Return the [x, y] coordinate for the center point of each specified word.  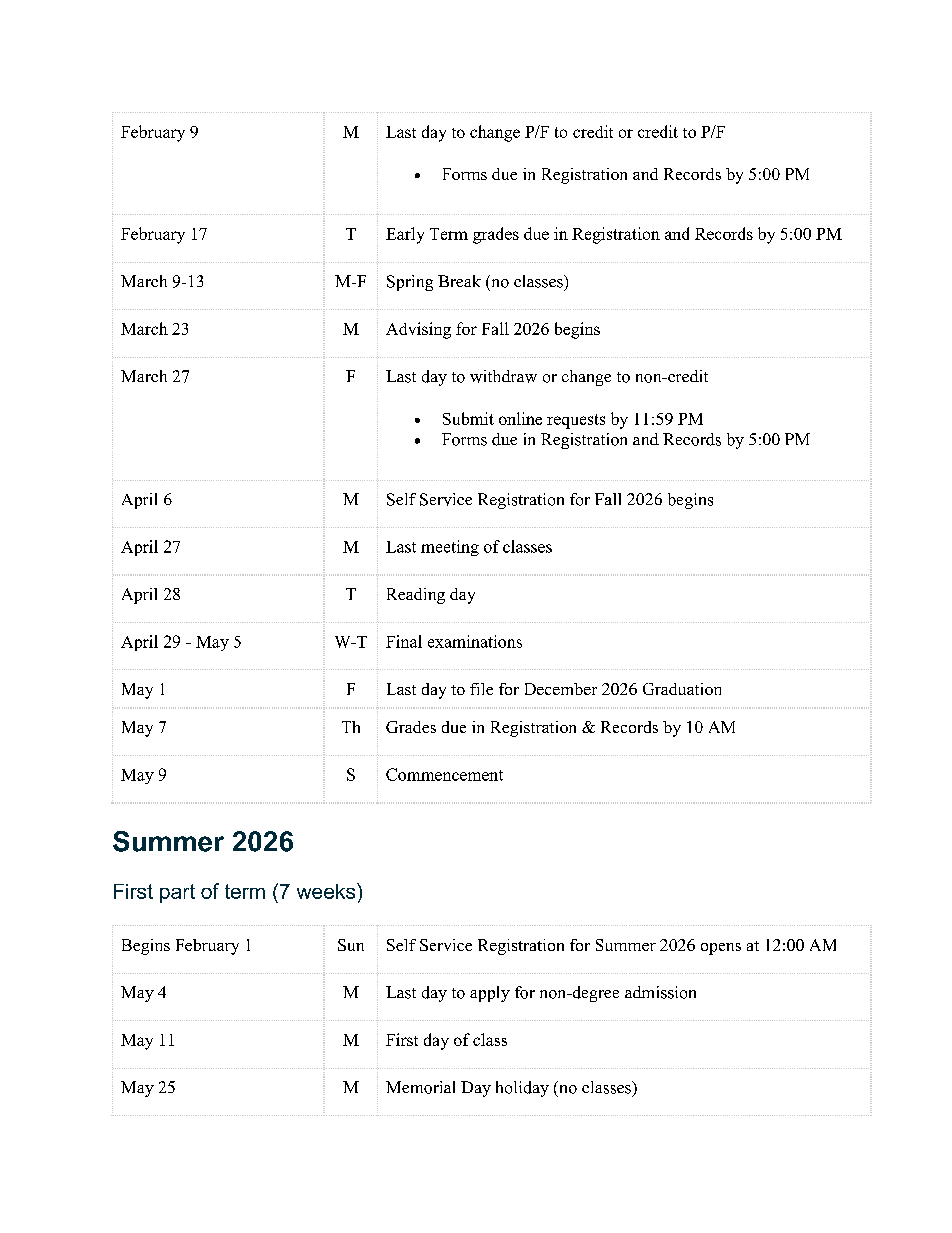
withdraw [503, 376]
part [177, 893]
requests [576, 421]
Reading [416, 596]
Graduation [682, 689]
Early [405, 235]
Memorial [420, 1087]
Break [459, 281]
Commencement [444, 774]
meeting [450, 548]
